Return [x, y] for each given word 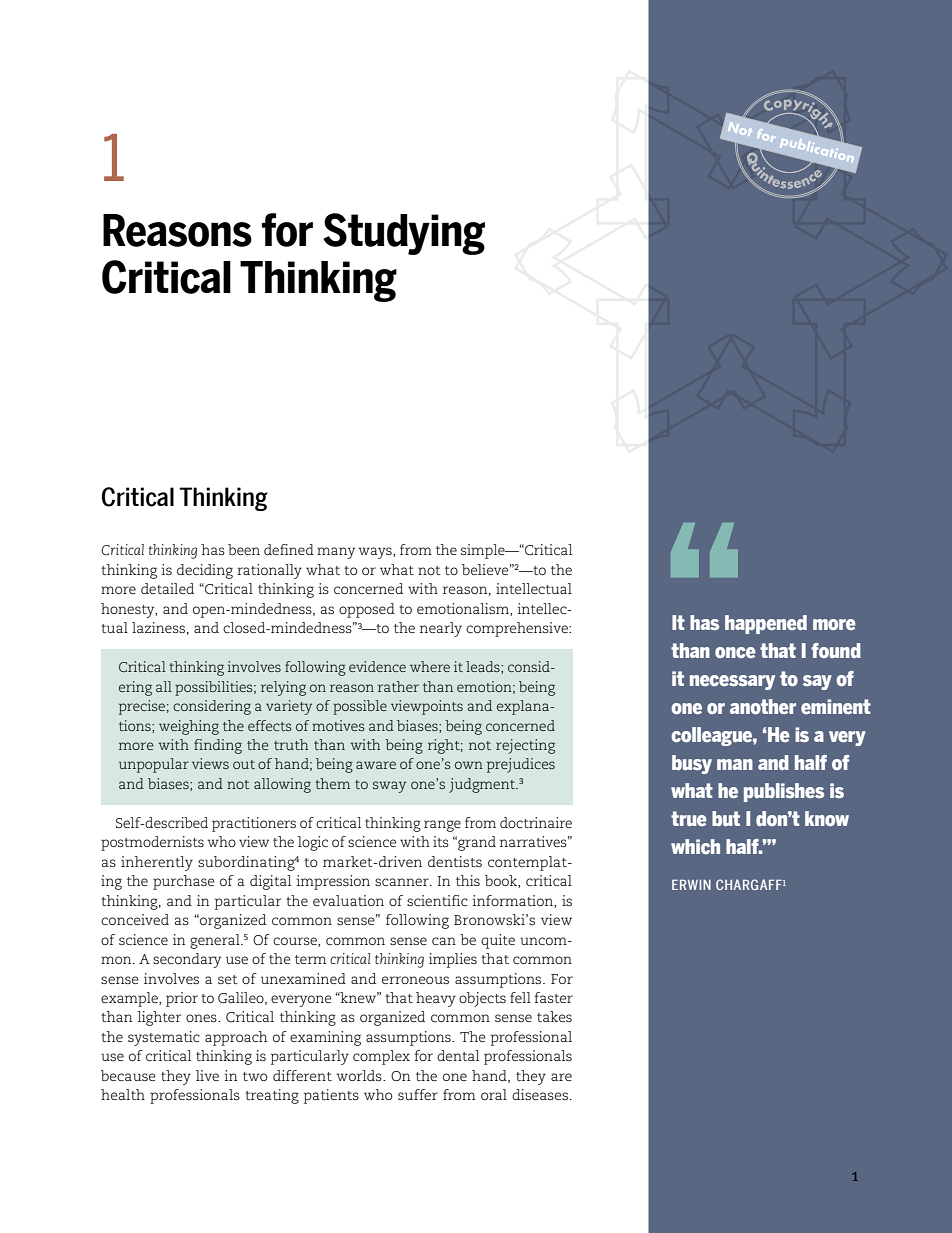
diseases [540, 1094]
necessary [732, 682]
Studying [404, 234]
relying [283, 688]
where [430, 666]
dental [458, 1055]
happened [766, 624]
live [207, 1075]
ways [376, 553]
